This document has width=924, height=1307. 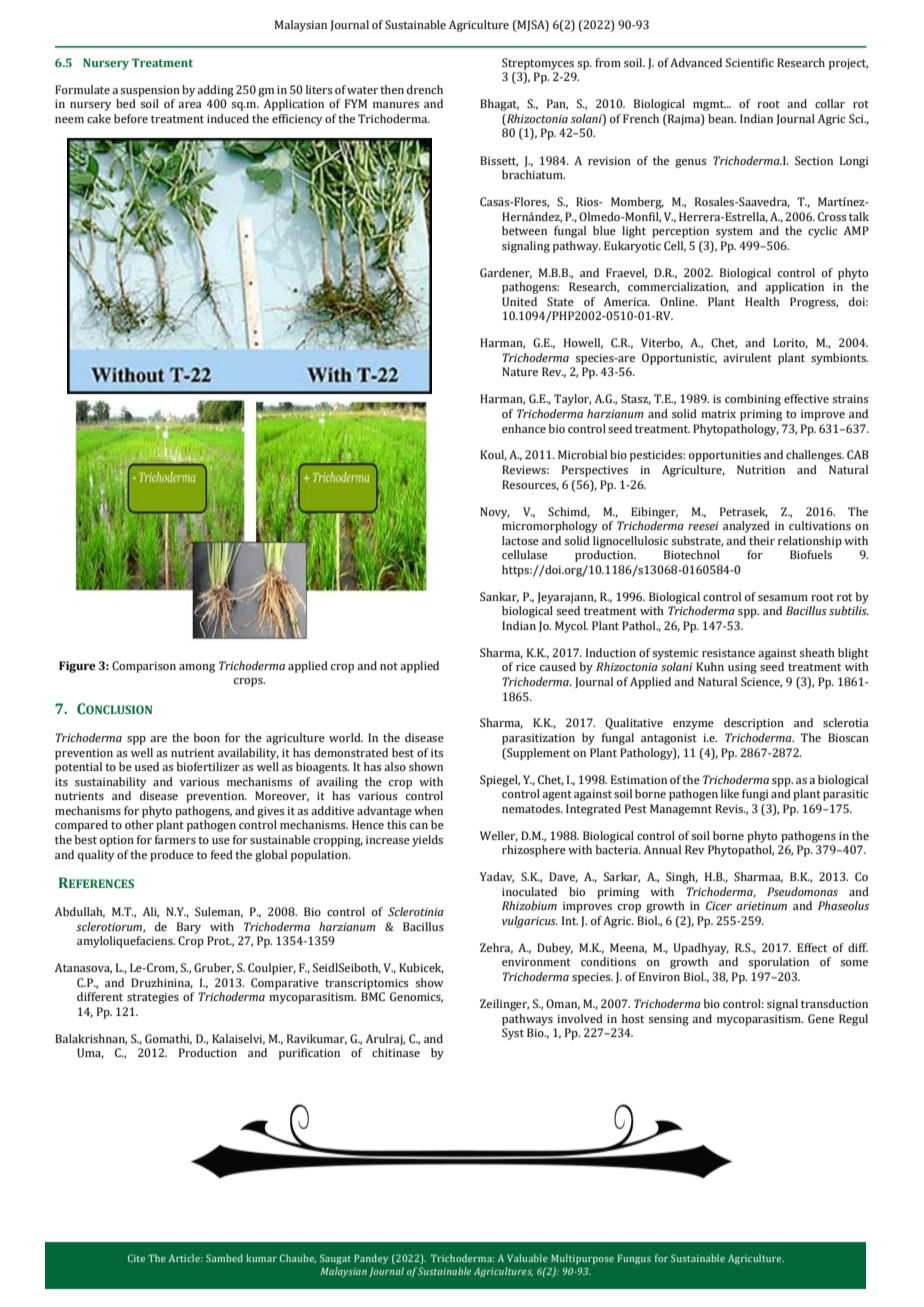 What do you see at coordinates (742, 668) in the document?
I see `using` at bounding box center [742, 668].
